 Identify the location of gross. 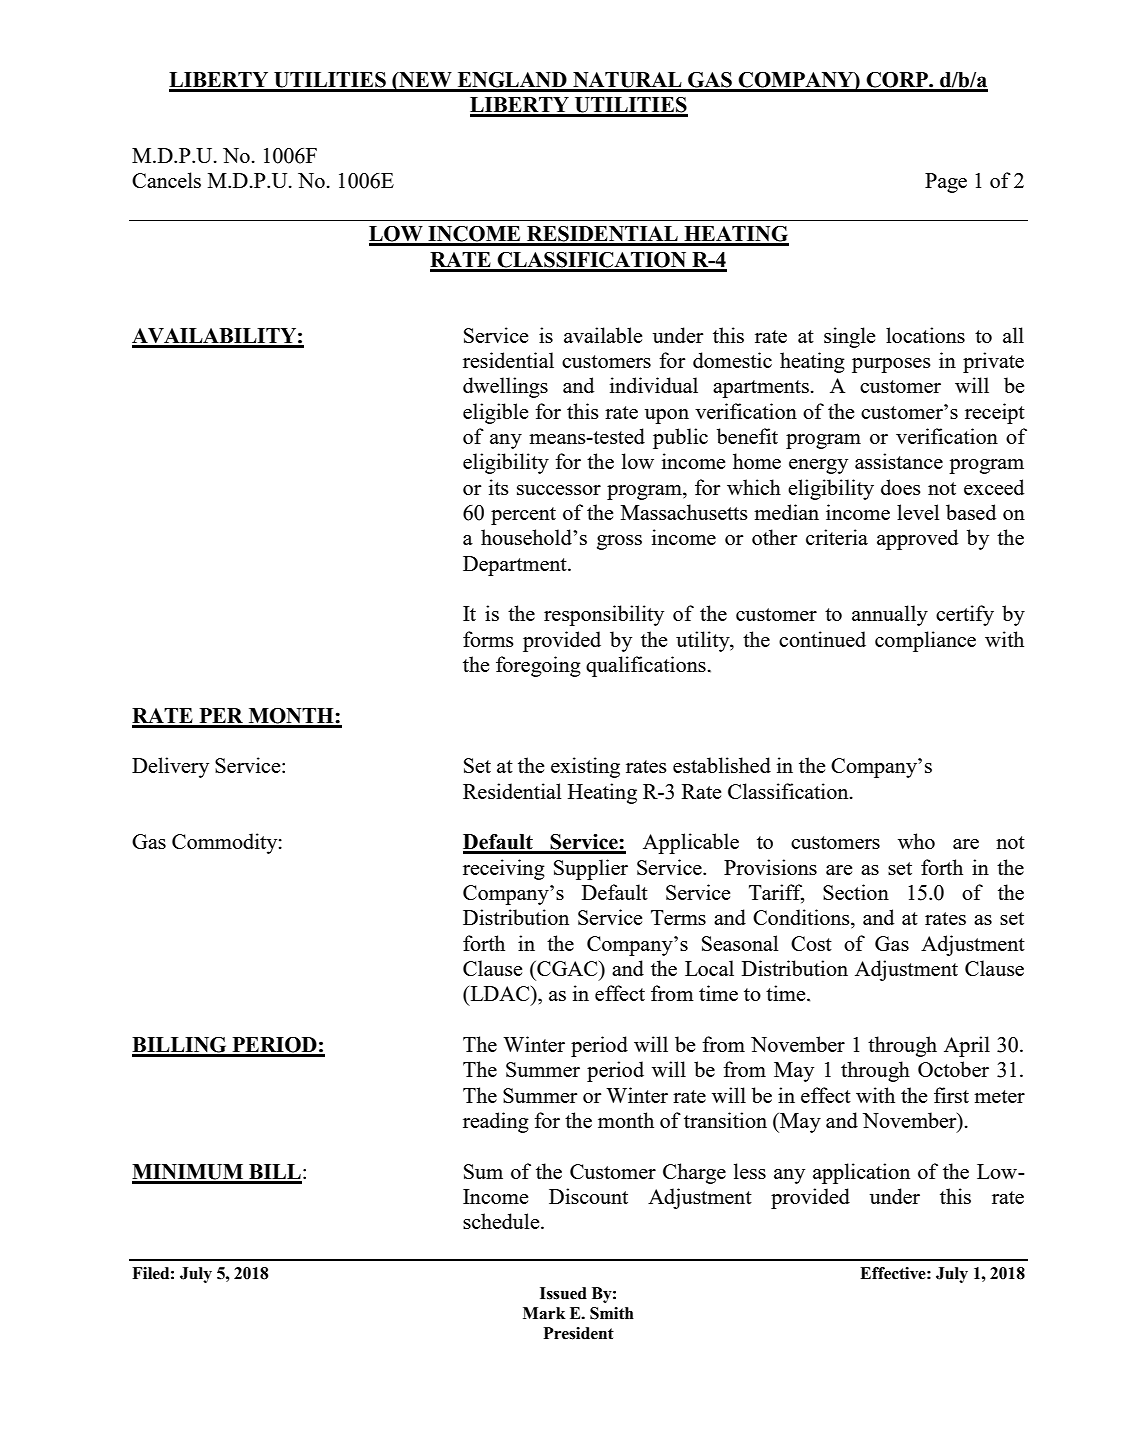
(619, 542).
